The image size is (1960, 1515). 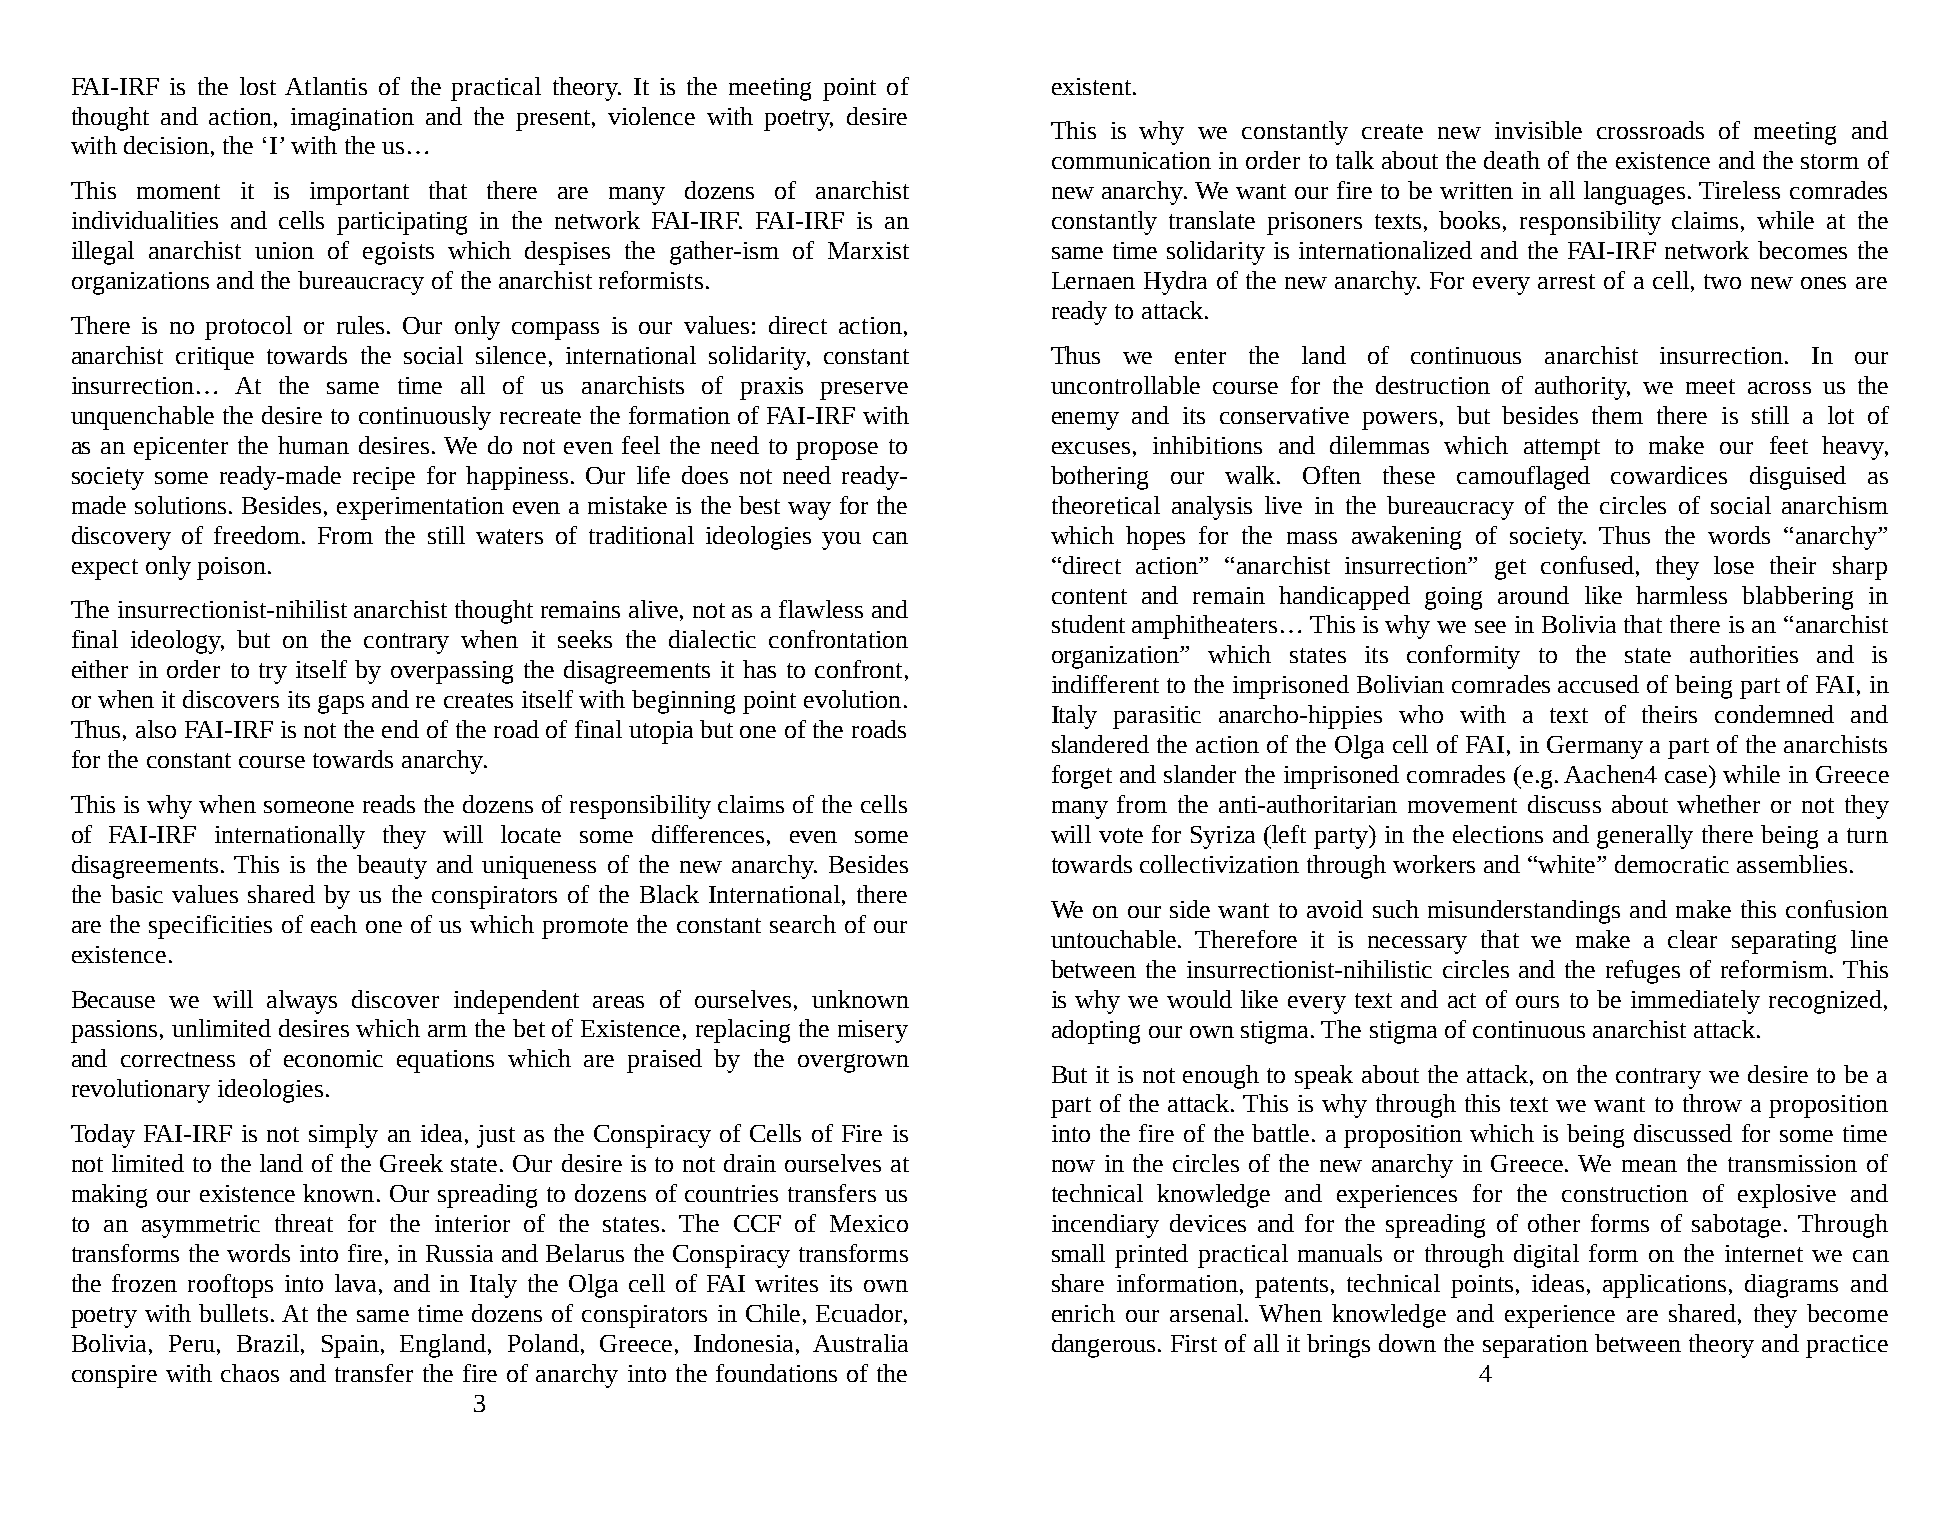 I want to click on confused, so click(x=1587, y=565).
